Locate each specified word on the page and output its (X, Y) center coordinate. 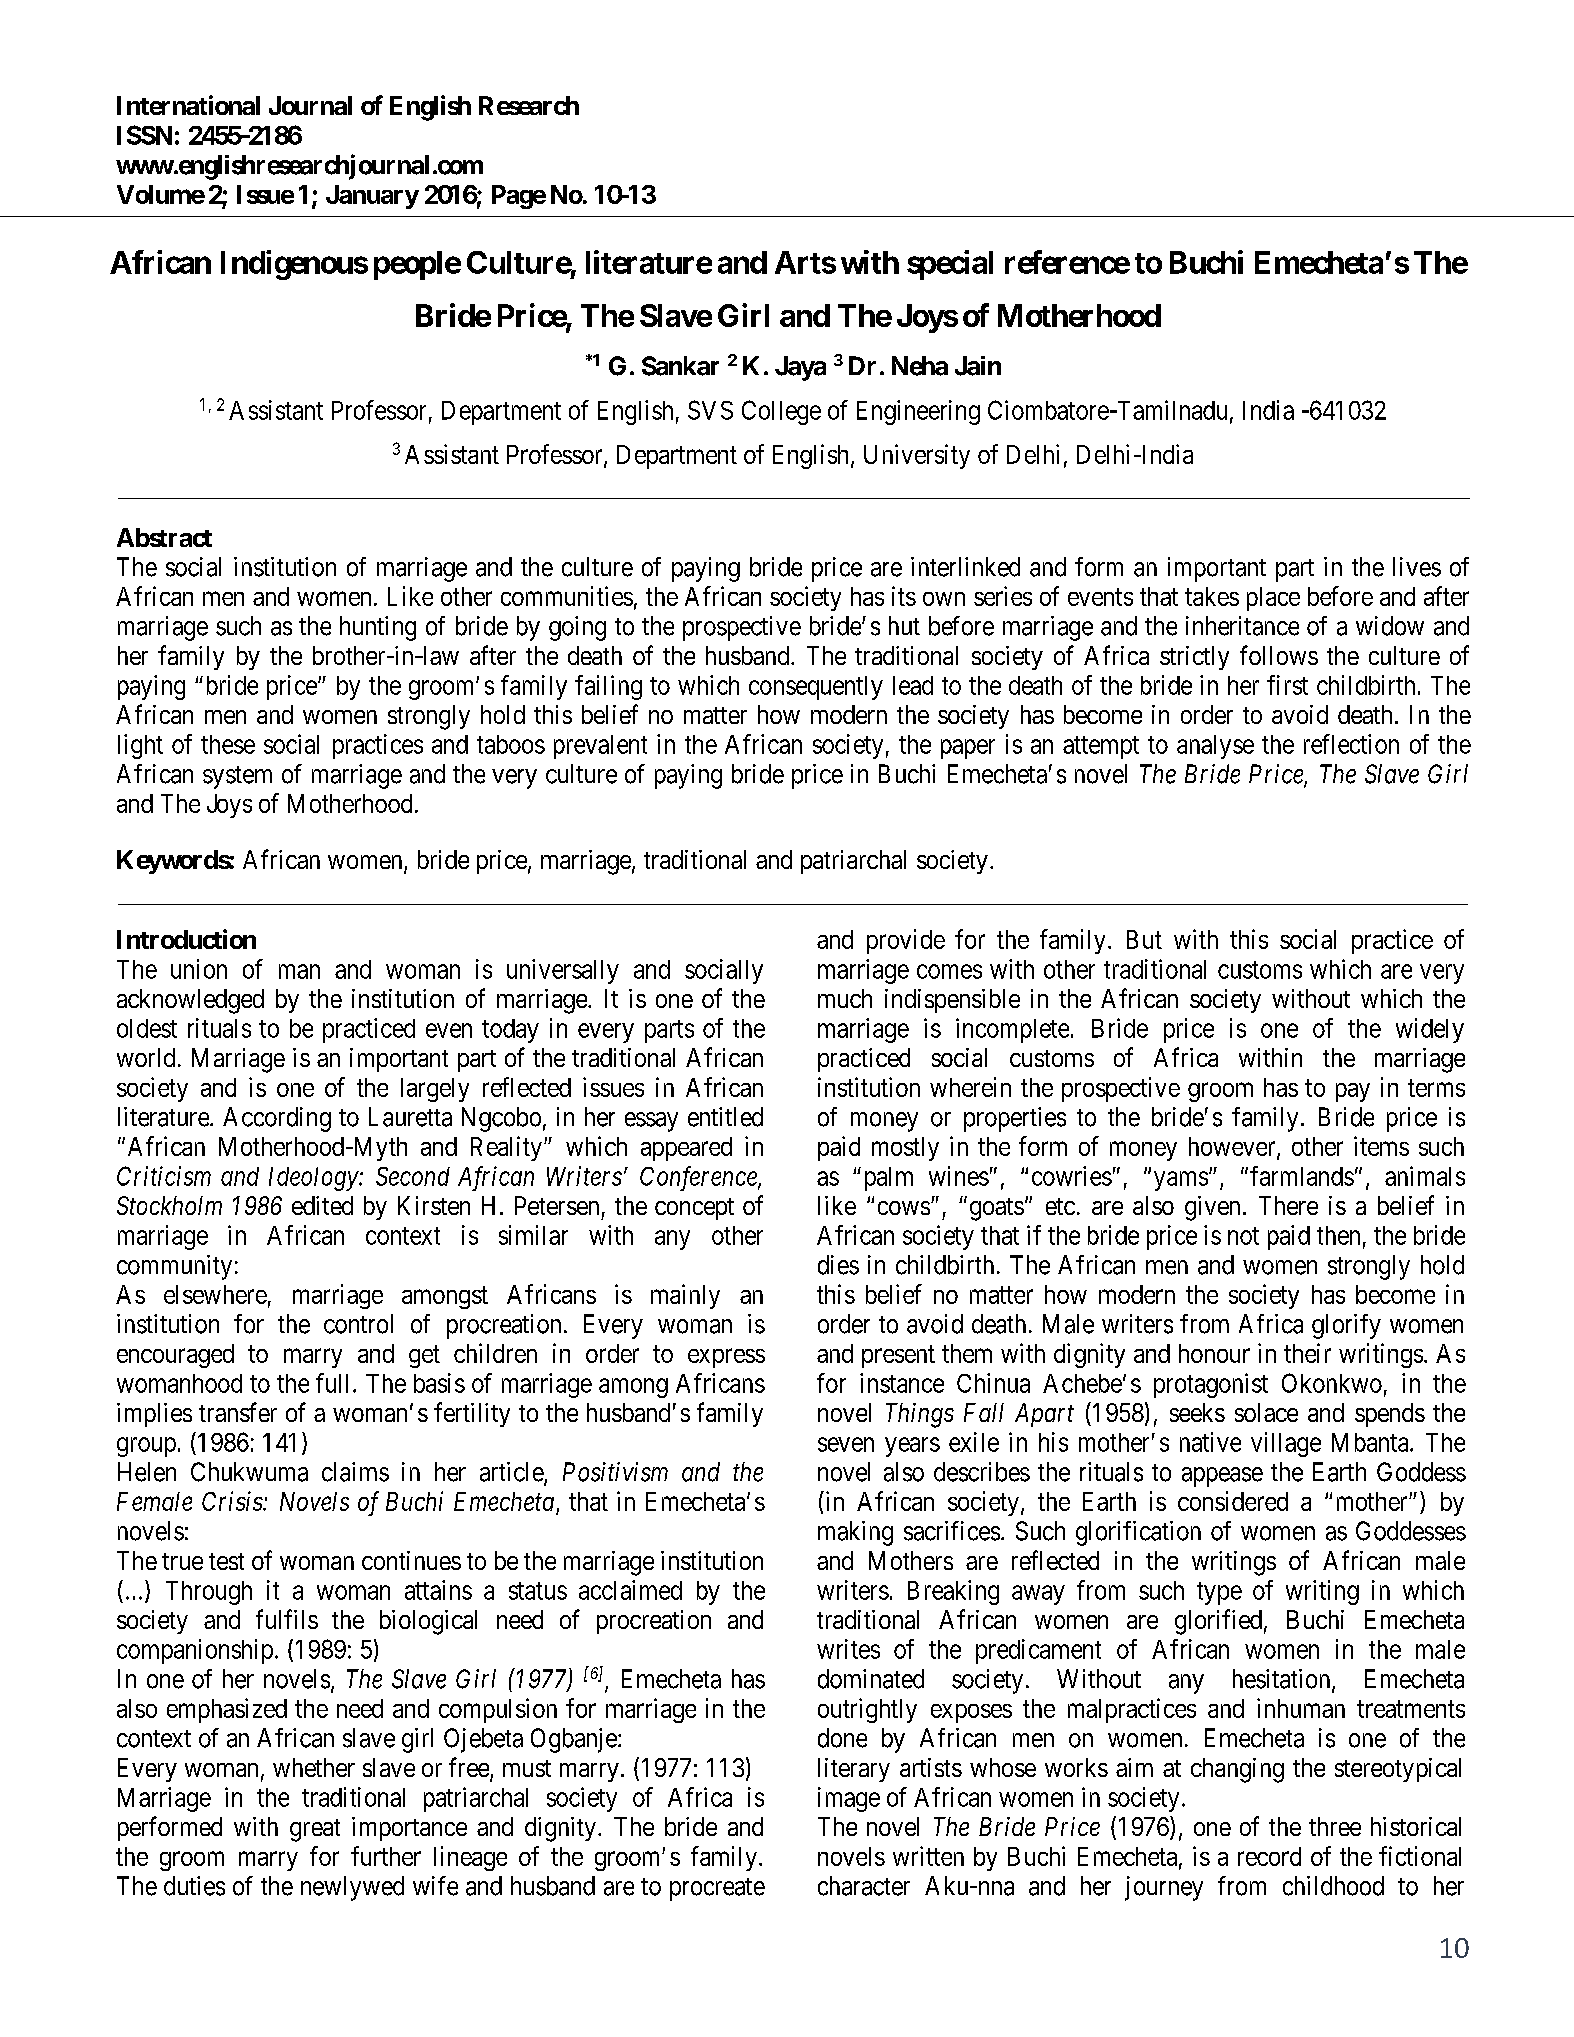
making (855, 1533)
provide (906, 941)
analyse (1215, 747)
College (781, 412)
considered (1233, 1501)
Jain (978, 366)
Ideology (314, 1179)
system (237, 777)
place (1273, 599)
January (372, 197)
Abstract (164, 537)
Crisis (233, 1501)
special (950, 265)
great (315, 1830)
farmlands (1302, 1176)
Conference (699, 1178)
